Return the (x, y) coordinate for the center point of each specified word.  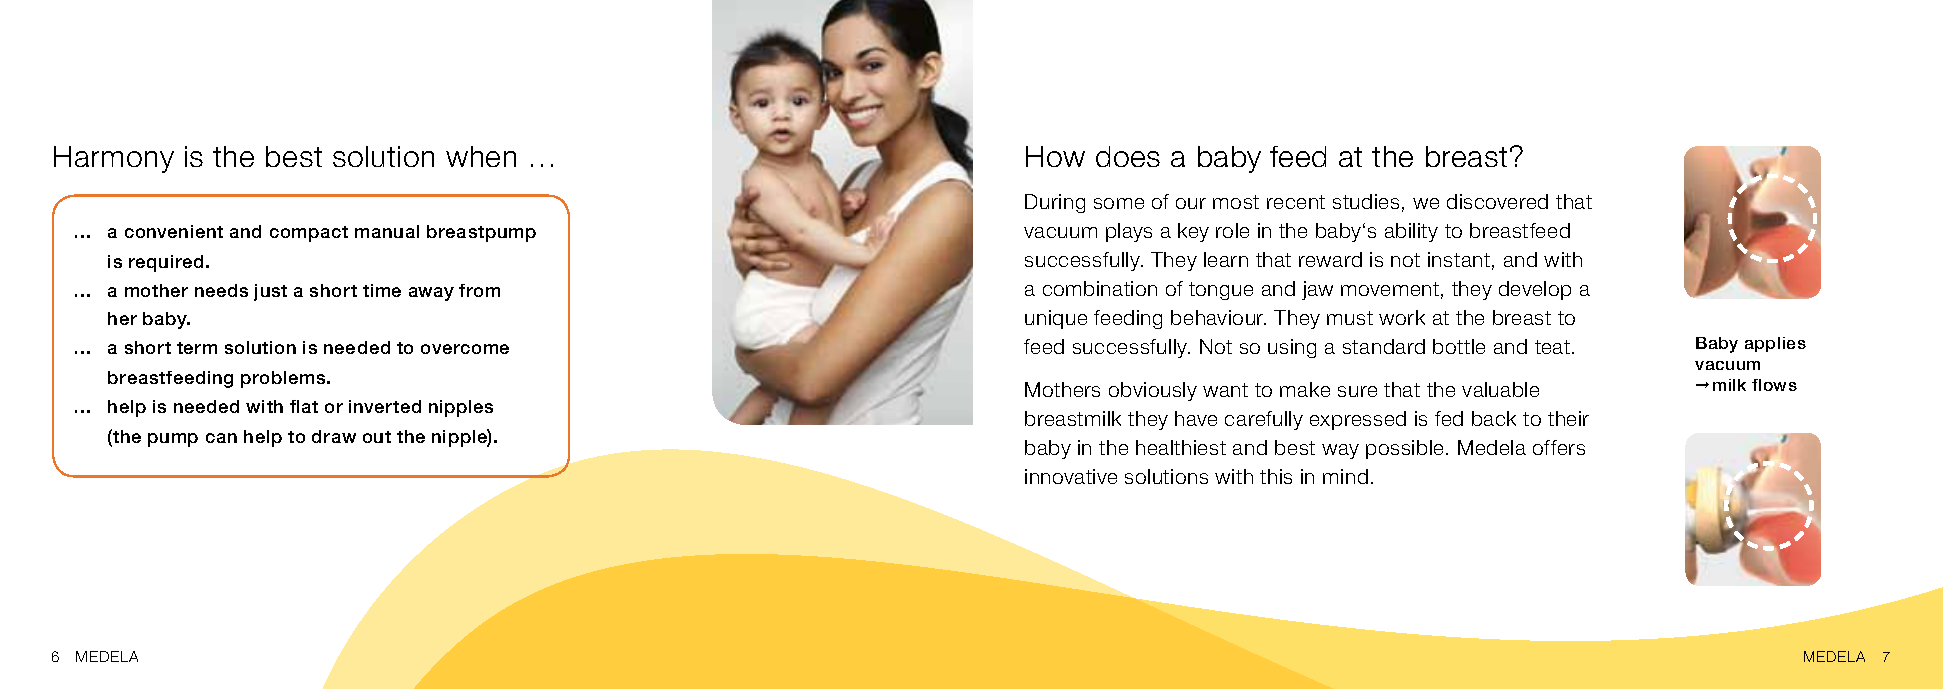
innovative (1071, 476)
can (221, 438)
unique (1056, 319)
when (481, 156)
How (1055, 156)
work (1402, 317)
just (270, 292)
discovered (1497, 201)
